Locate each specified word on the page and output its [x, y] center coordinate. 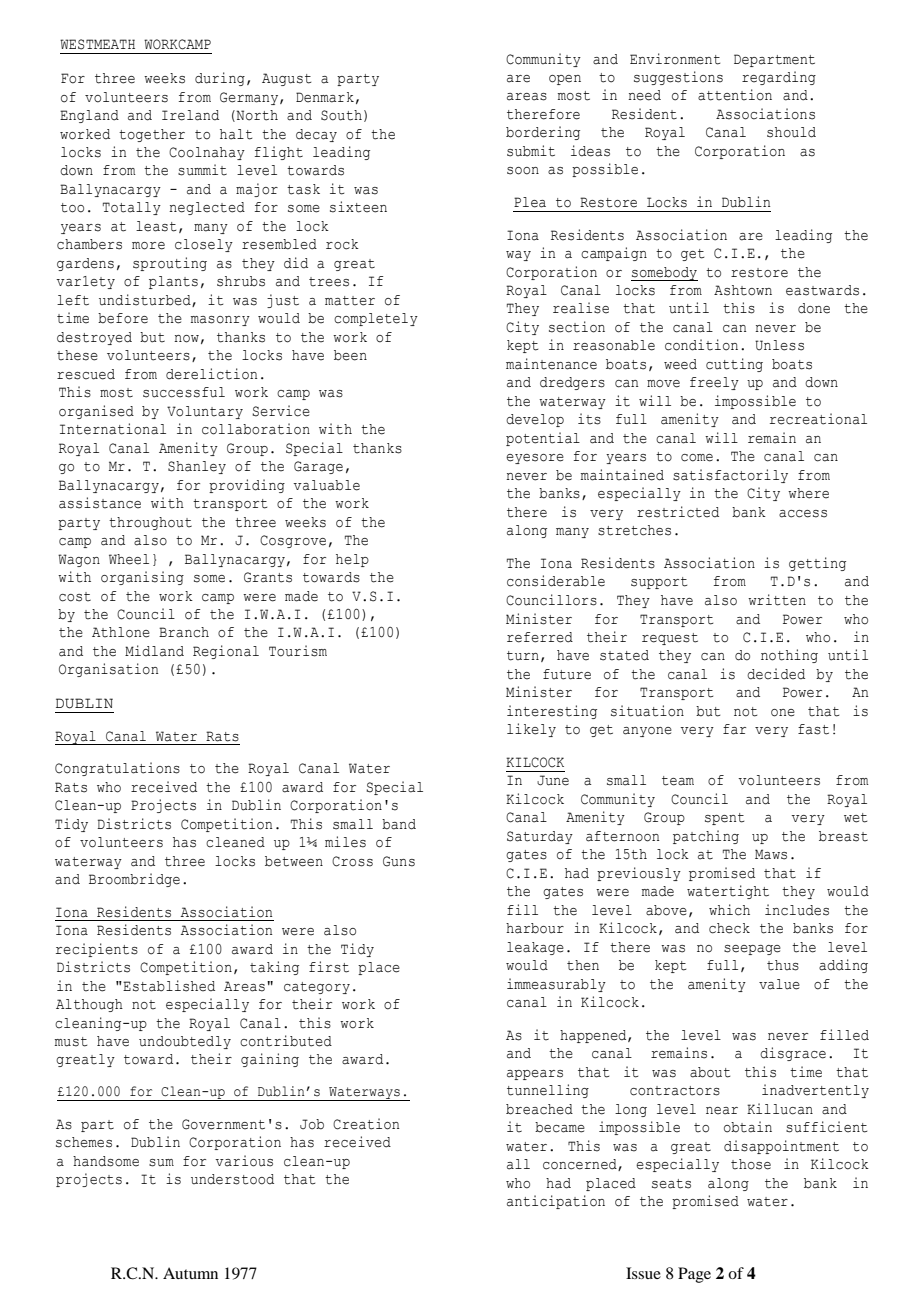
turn [523, 656]
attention [735, 95]
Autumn [190, 1273]
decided [776, 674]
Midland [154, 651]
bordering [543, 133]
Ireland [190, 115]
